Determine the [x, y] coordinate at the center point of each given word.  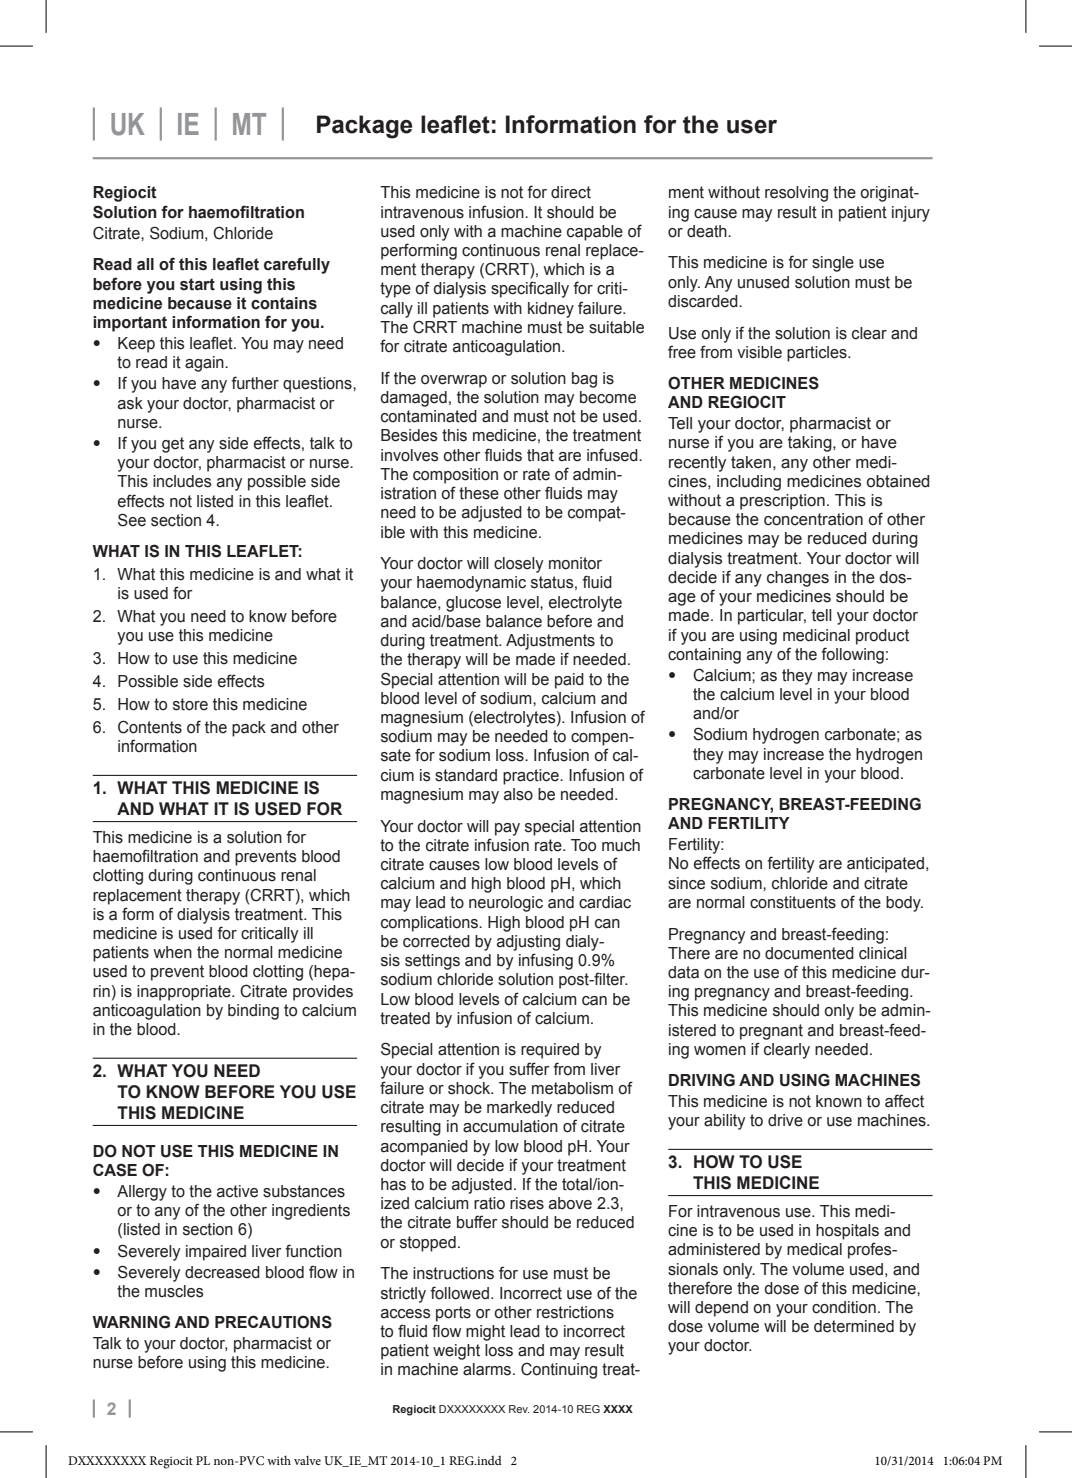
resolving [796, 194]
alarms [488, 1369]
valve [307, 1460]
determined [854, 1326]
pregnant [771, 1032]
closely [518, 565]
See [132, 520]
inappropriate [185, 993]
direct [571, 192]
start [197, 284]
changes [798, 579]
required [550, 1051]
